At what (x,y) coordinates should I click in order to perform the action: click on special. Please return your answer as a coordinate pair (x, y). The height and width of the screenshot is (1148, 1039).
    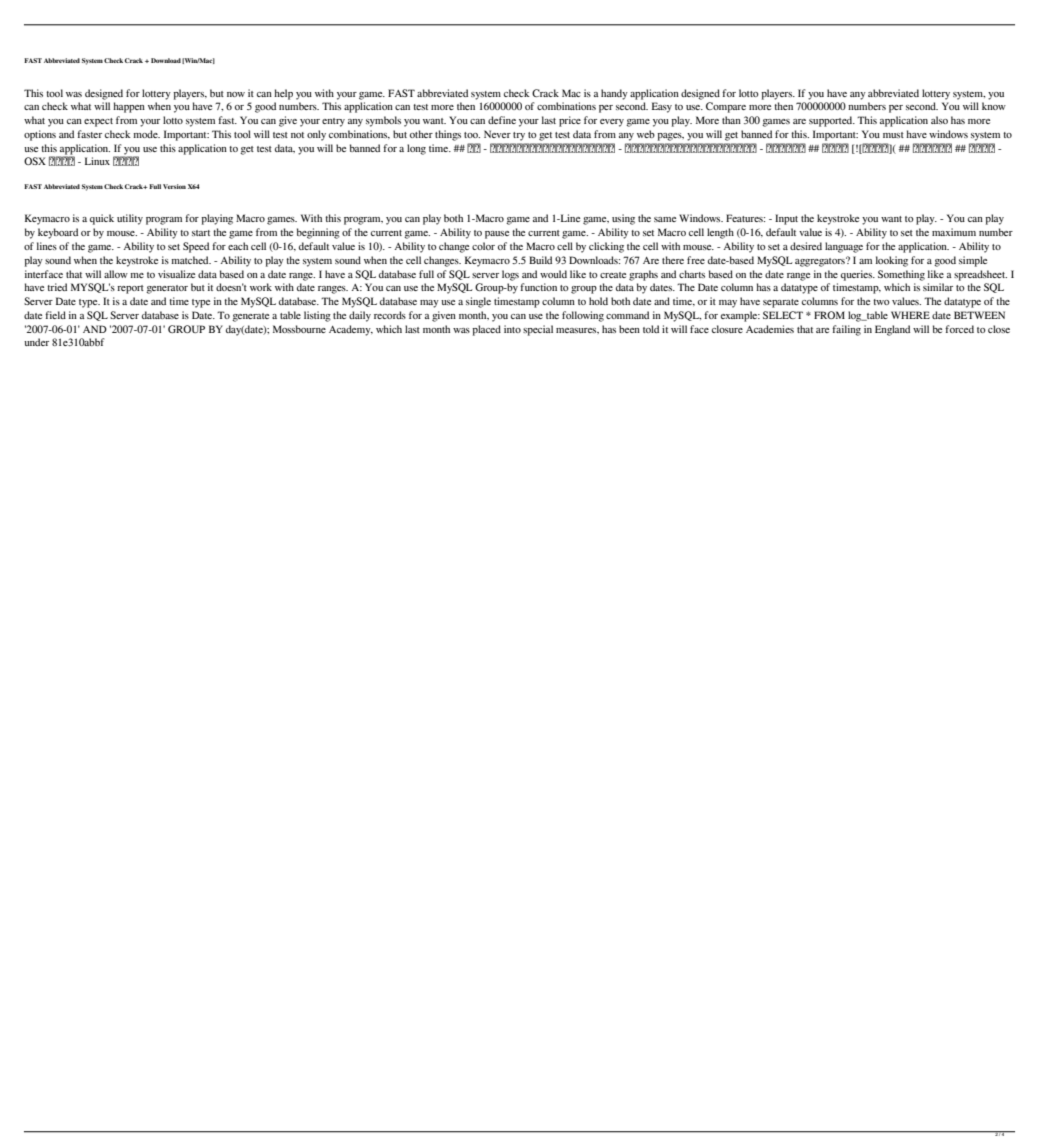
    Looking at the image, I should click on (538, 330).
